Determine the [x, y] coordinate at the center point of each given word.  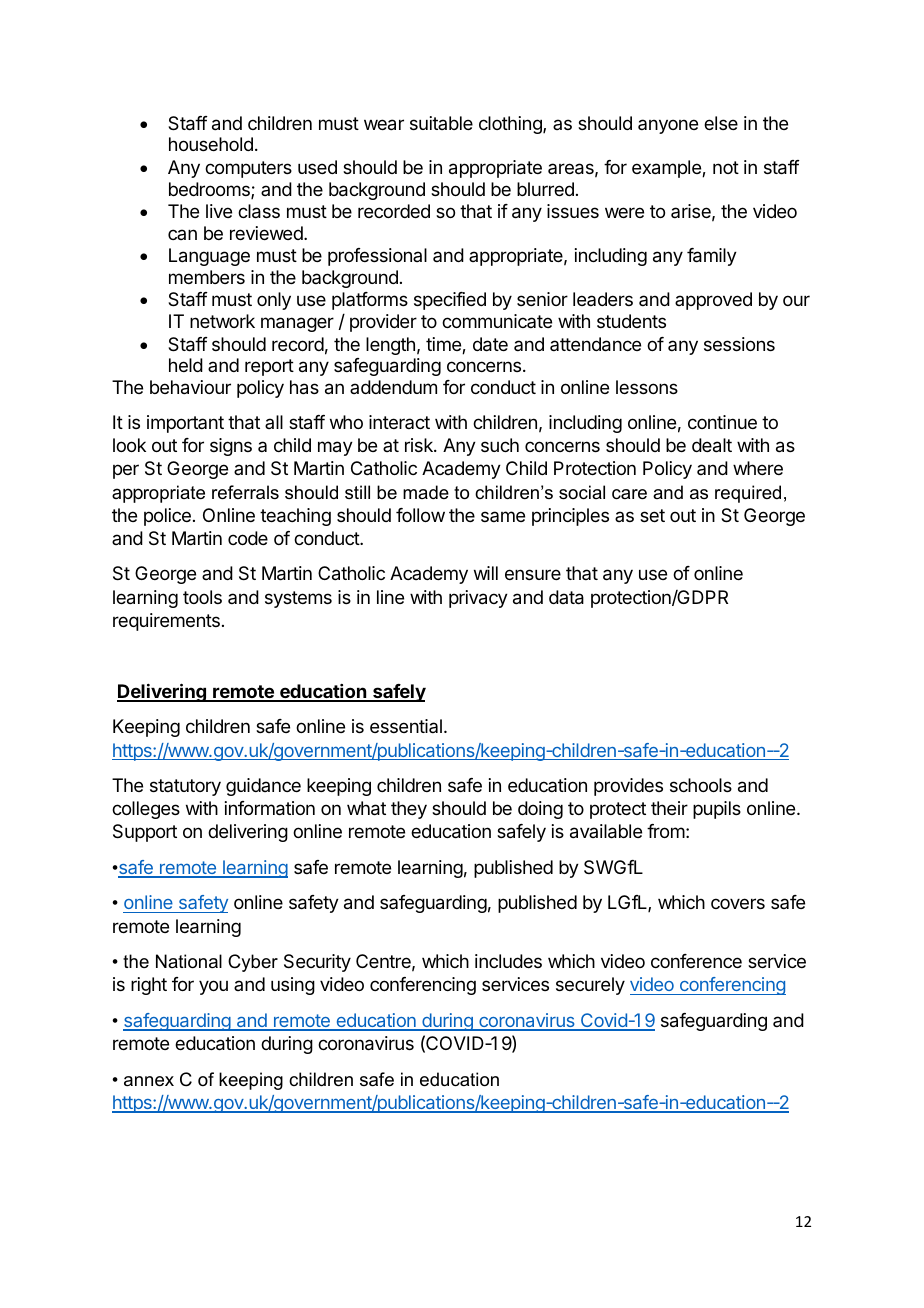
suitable [441, 123]
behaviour [190, 387]
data [566, 597]
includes [508, 961]
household [211, 144]
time [444, 345]
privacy [478, 599]
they [409, 810]
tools [202, 597]
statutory [185, 787]
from [666, 831]
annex [149, 1081]
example [667, 169]
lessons [647, 387]
